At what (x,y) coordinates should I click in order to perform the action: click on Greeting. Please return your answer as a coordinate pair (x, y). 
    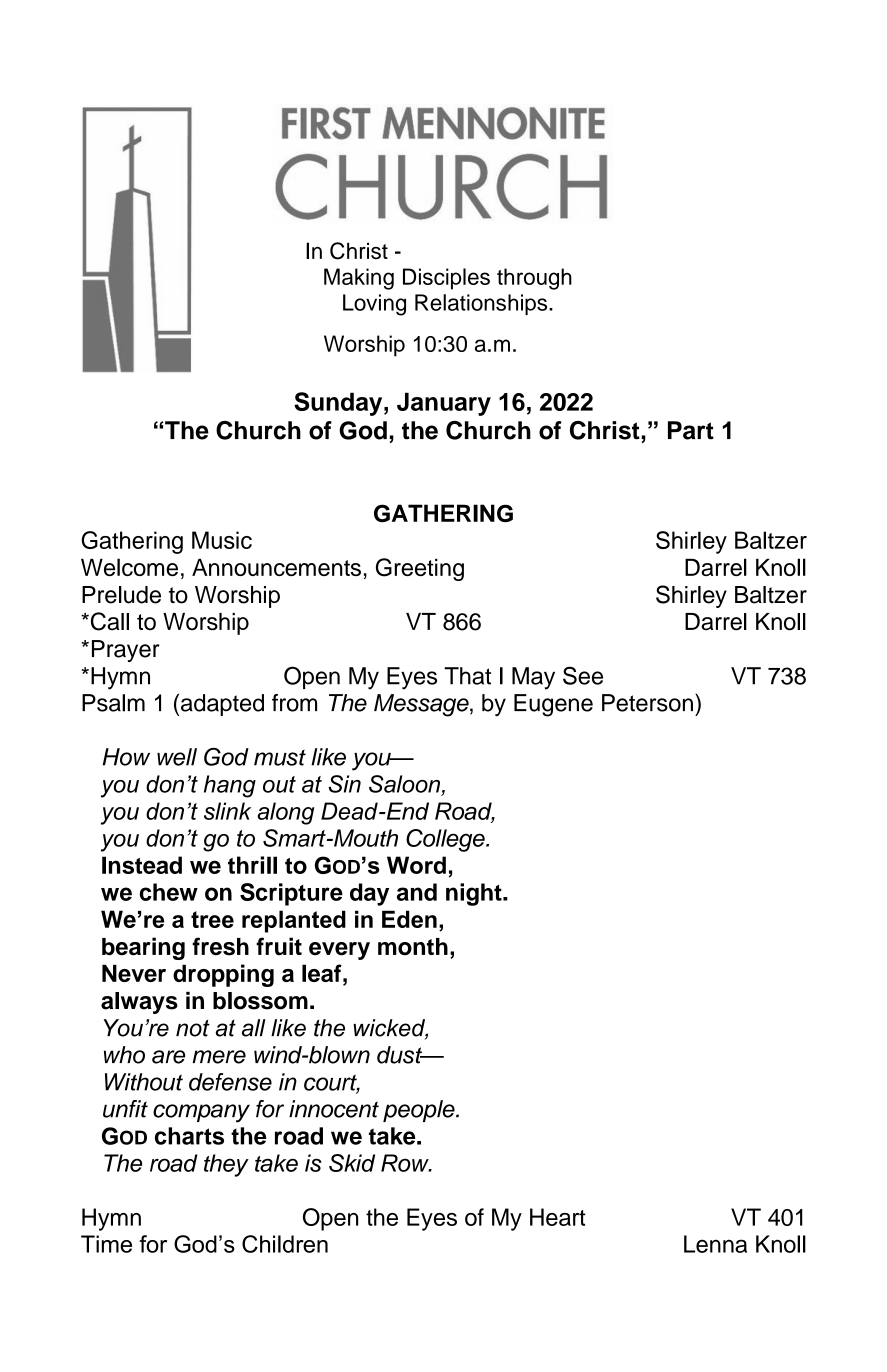
    Looking at the image, I should click on (420, 569).
